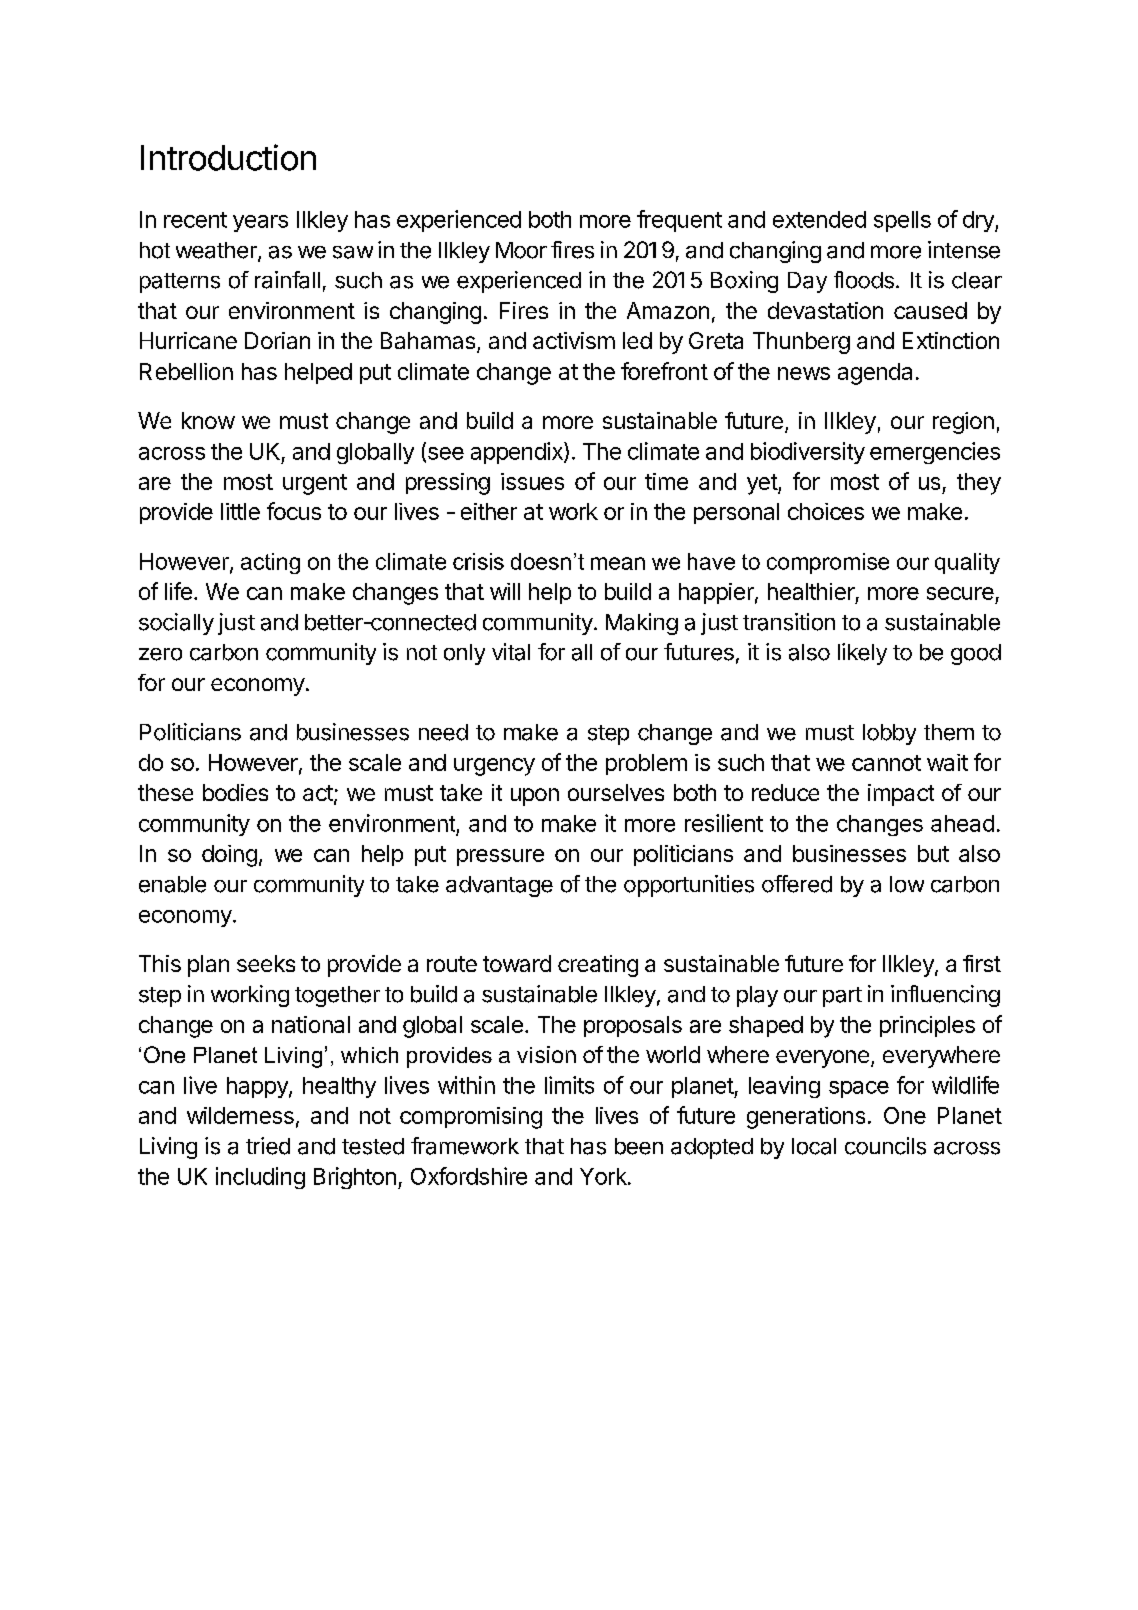 The width and height of the document is (1138, 1610). Describe the element at coordinates (228, 157) in the document. I see `Introduction` at that location.
